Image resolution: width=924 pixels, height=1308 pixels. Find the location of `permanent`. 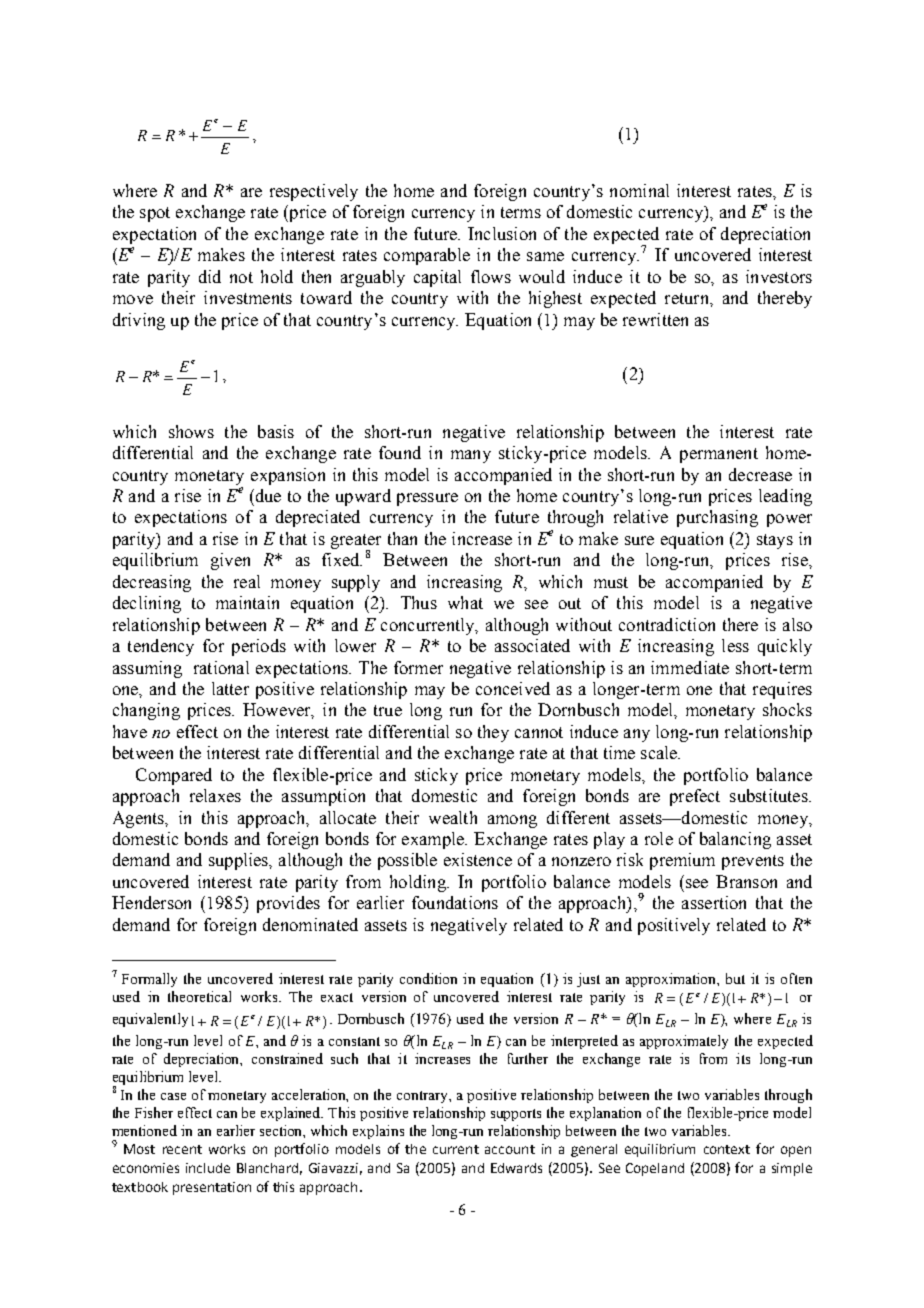

permanent is located at coordinates (719, 455).
